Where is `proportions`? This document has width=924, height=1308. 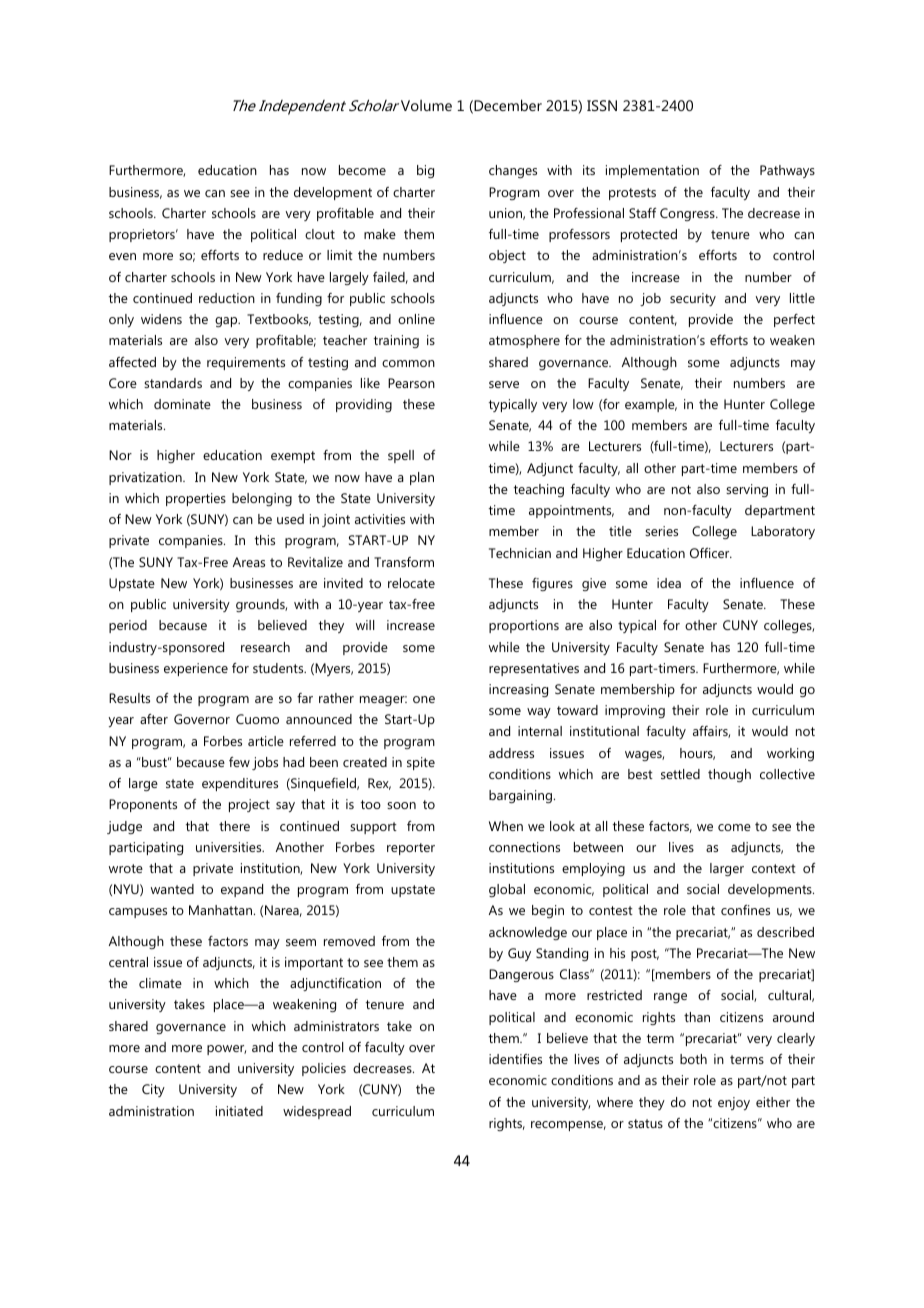
proportions is located at coordinates (524, 626).
